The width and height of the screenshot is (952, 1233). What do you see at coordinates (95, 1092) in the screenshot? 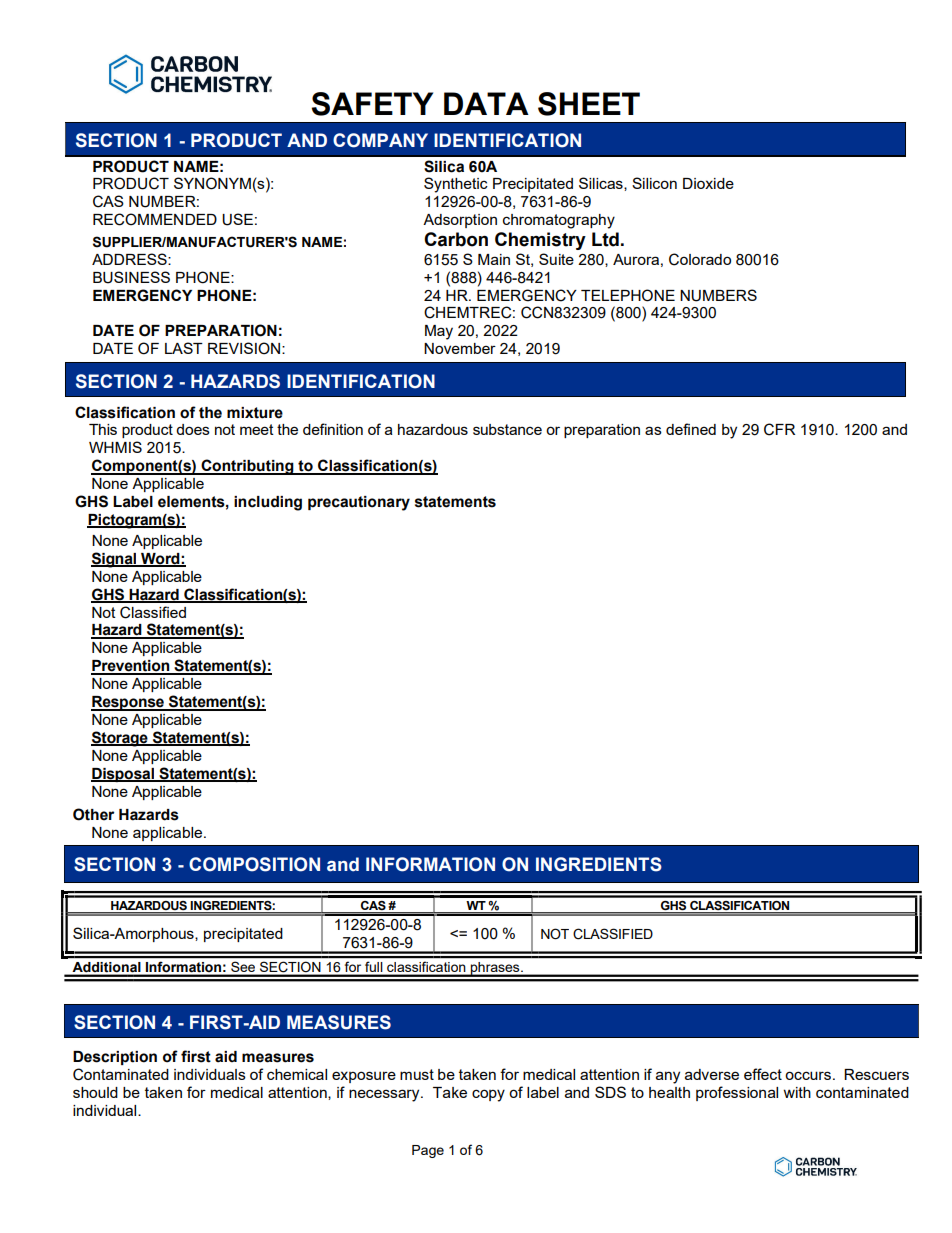
I see `should` at bounding box center [95, 1092].
